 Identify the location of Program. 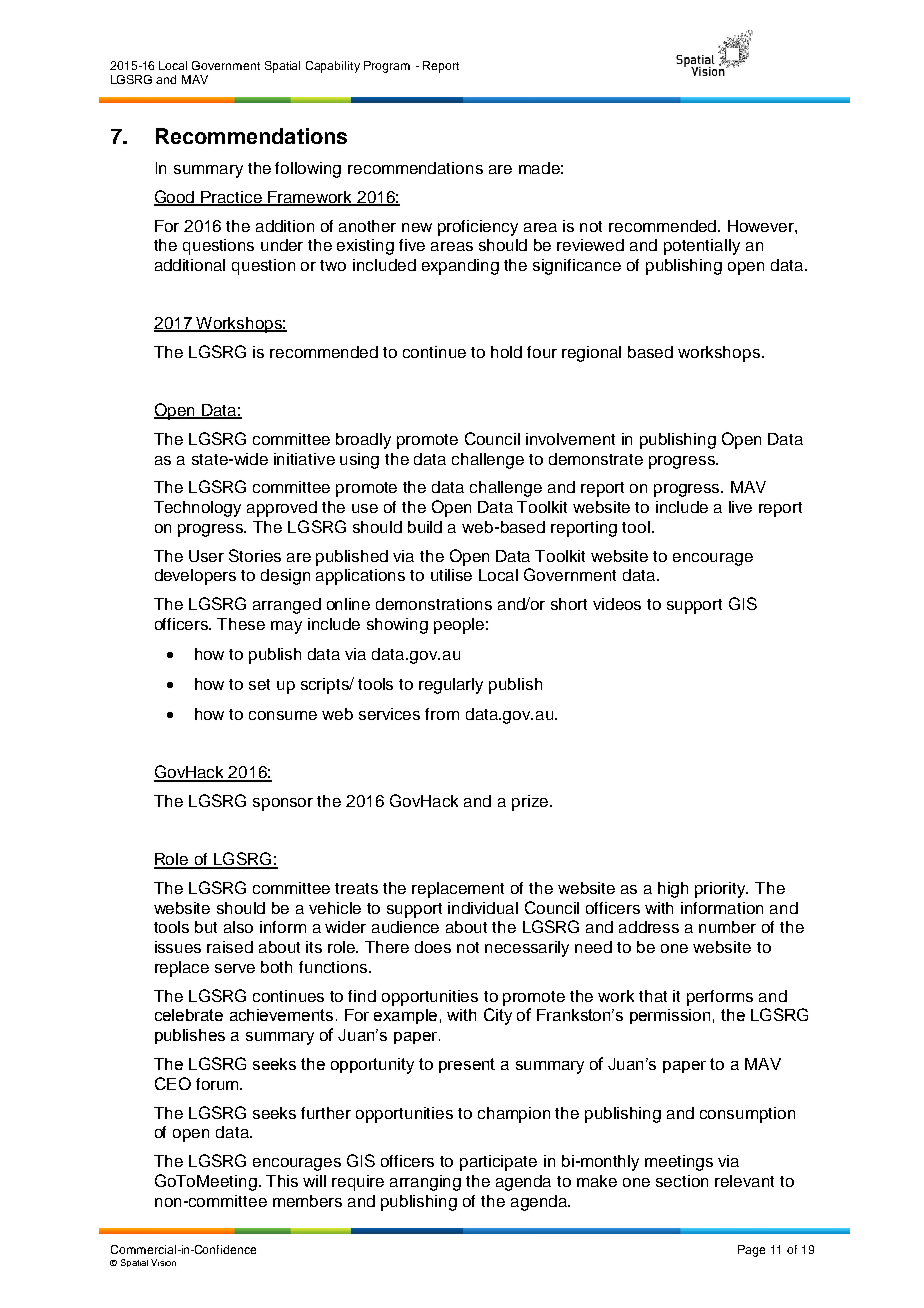
(387, 67).
